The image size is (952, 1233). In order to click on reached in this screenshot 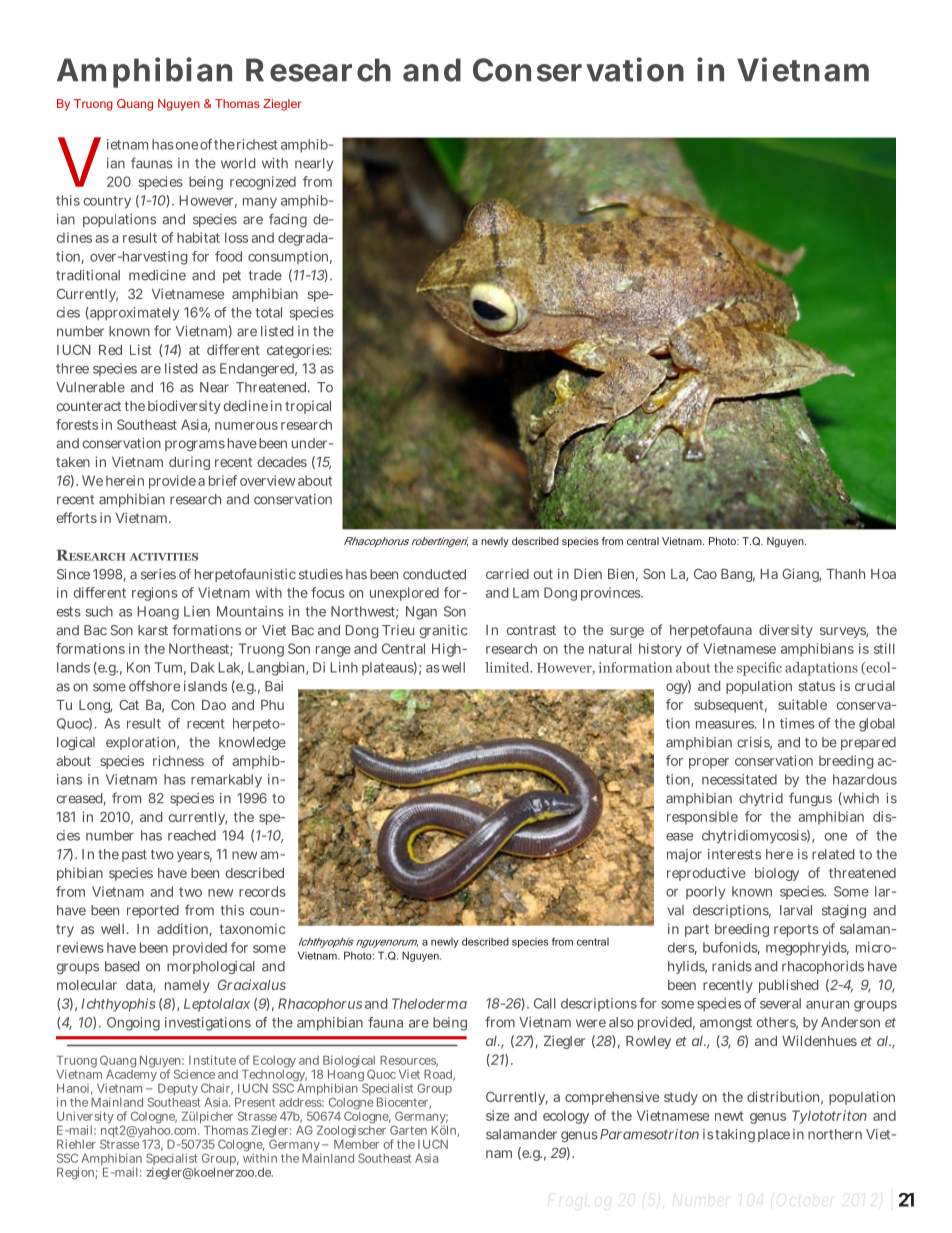, I will do `click(192, 835)`.
